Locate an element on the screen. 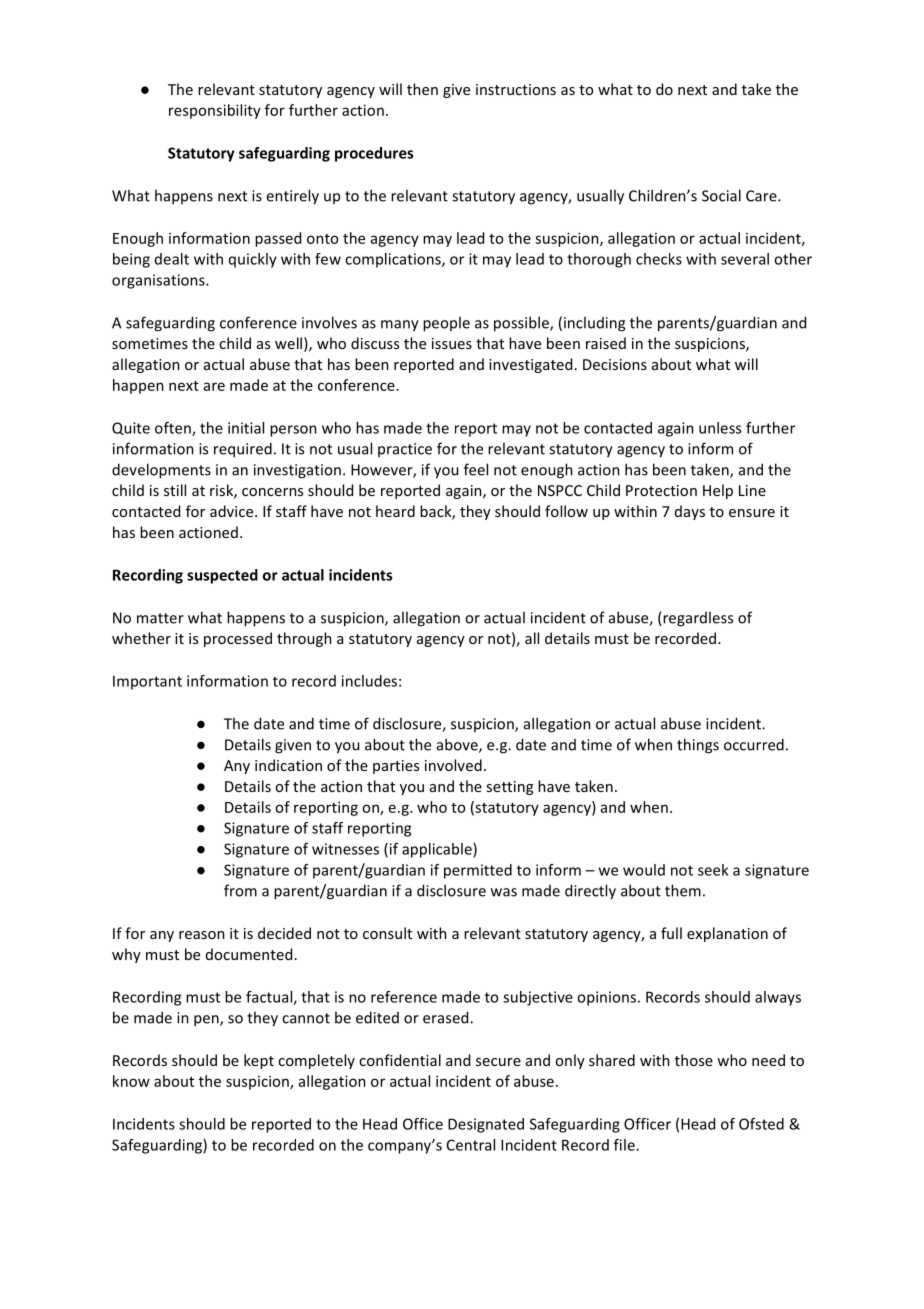 The height and width of the screenshot is (1309, 924). responsibility is located at coordinates (215, 111).
